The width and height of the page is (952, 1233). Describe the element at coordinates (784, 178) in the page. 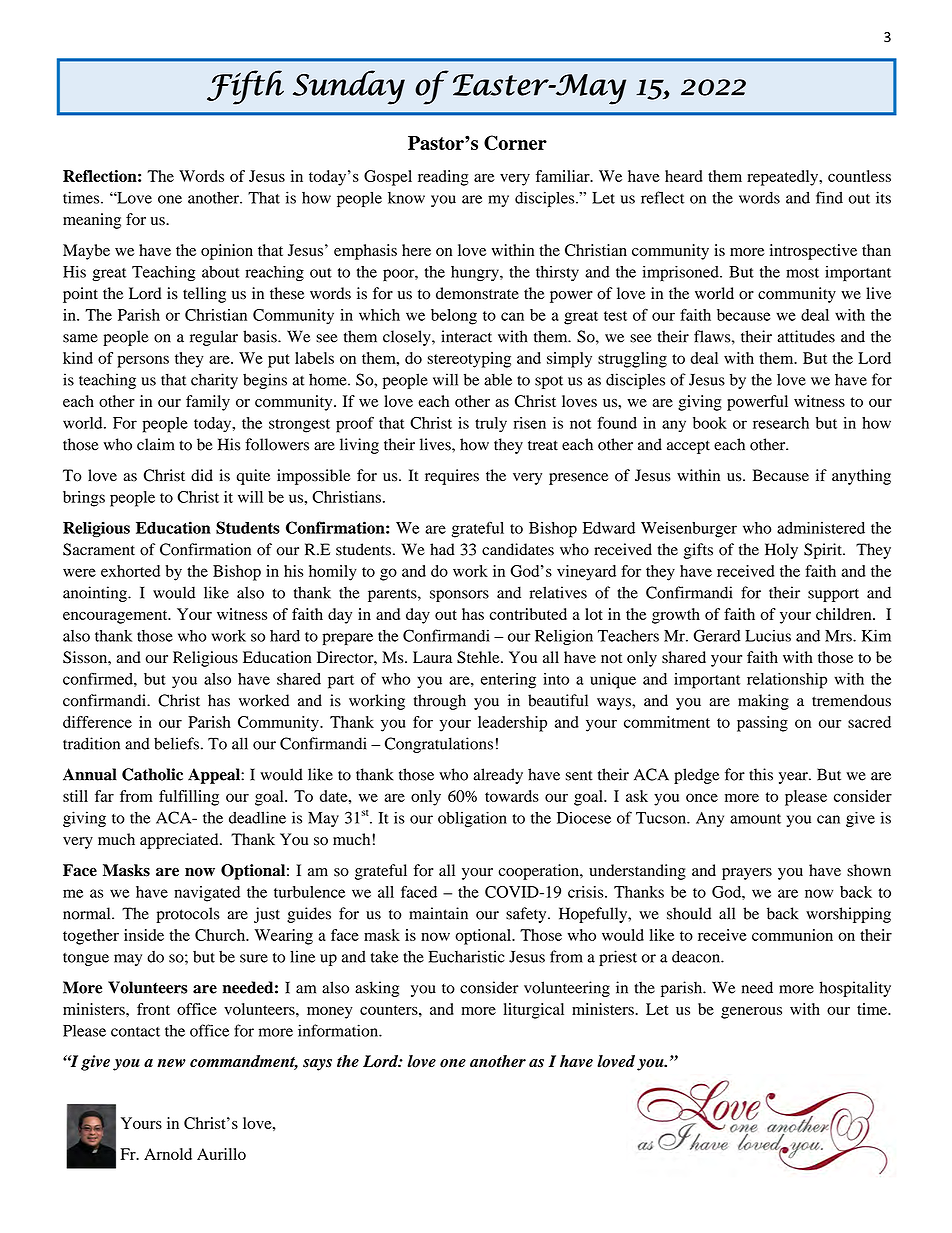

I see `repeatedly` at that location.
